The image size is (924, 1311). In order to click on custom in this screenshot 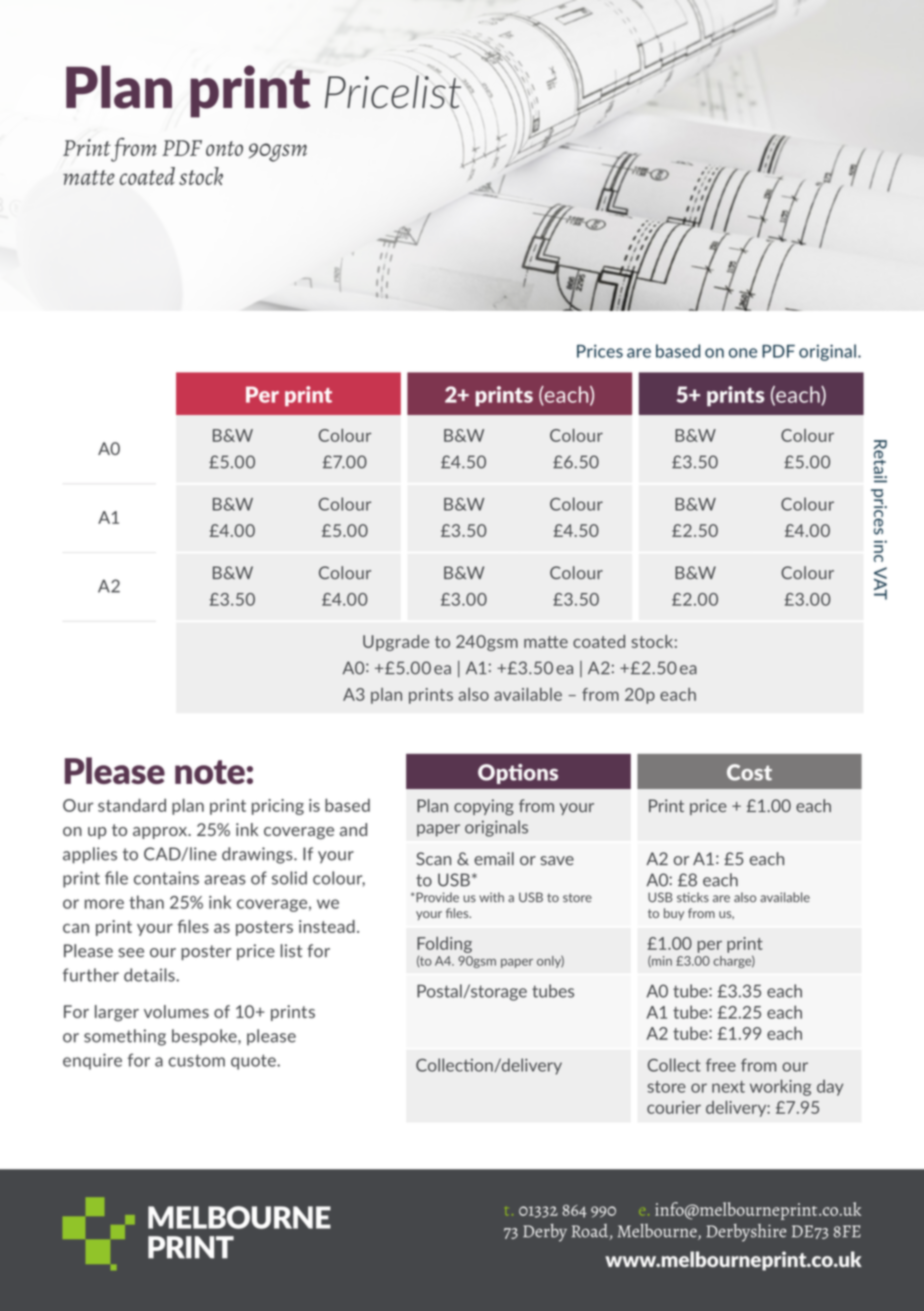, I will do `click(197, 1060)`.
